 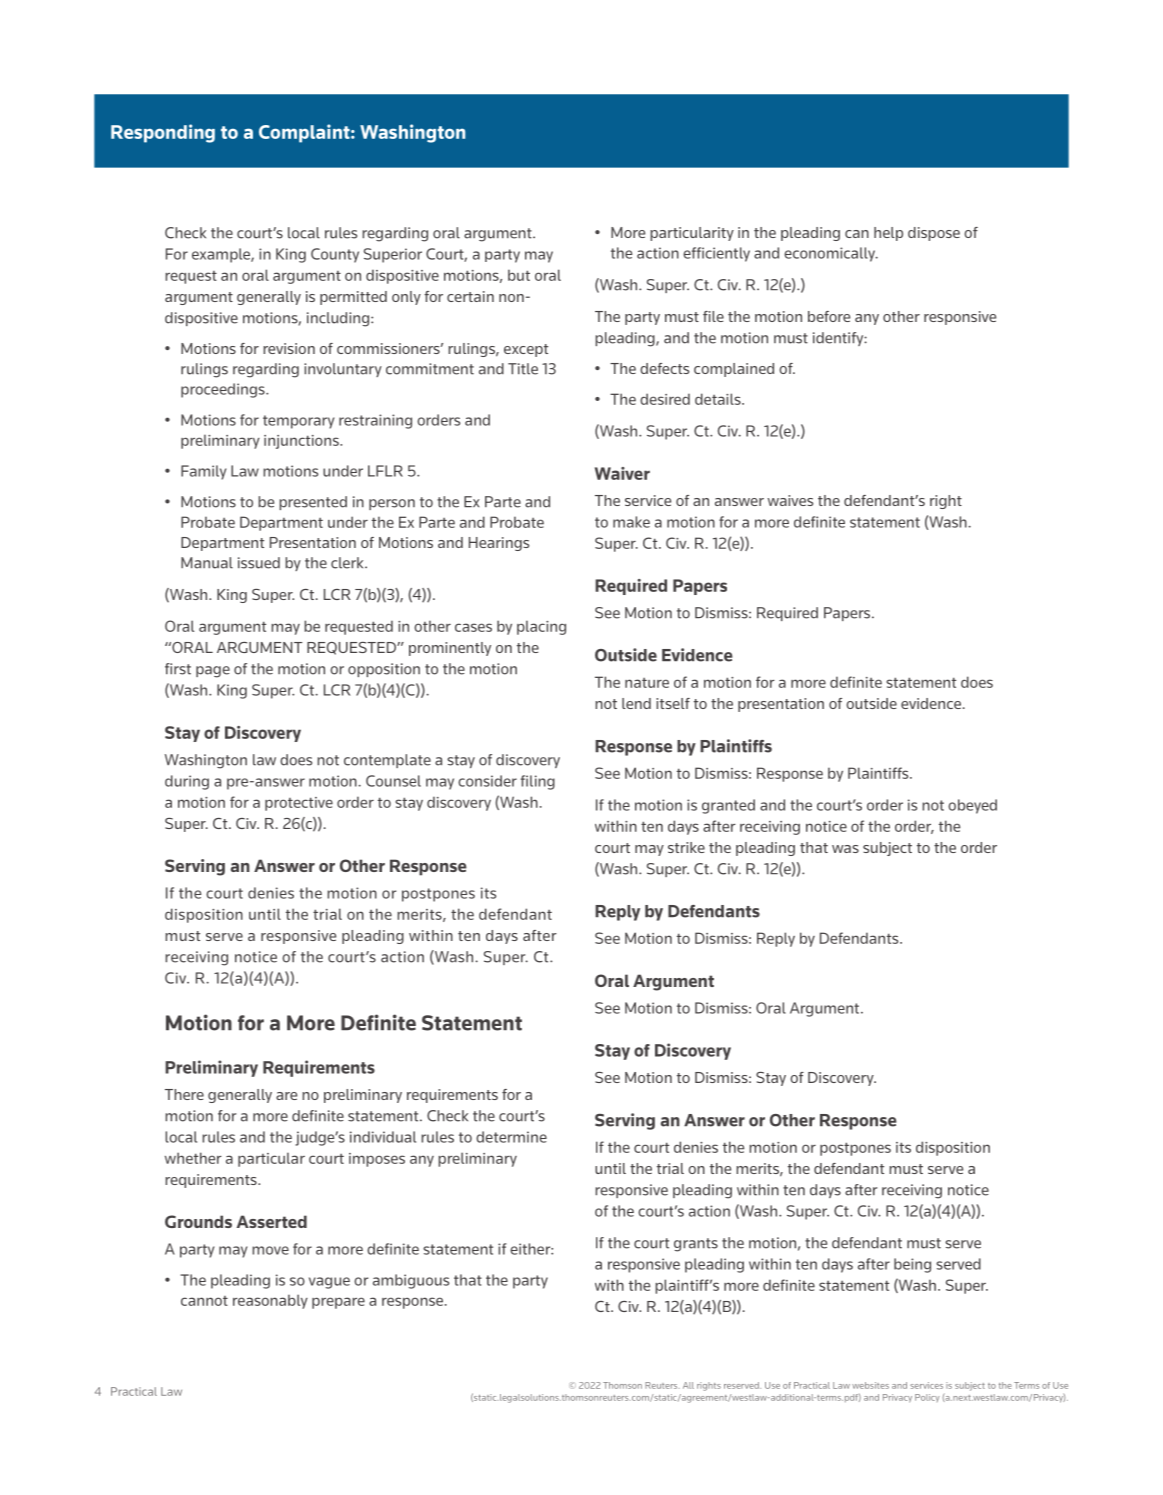 What do you see at coordinates (163, 133) in the screenshot?
I see `Responding` at bounding box center [163, 133].
